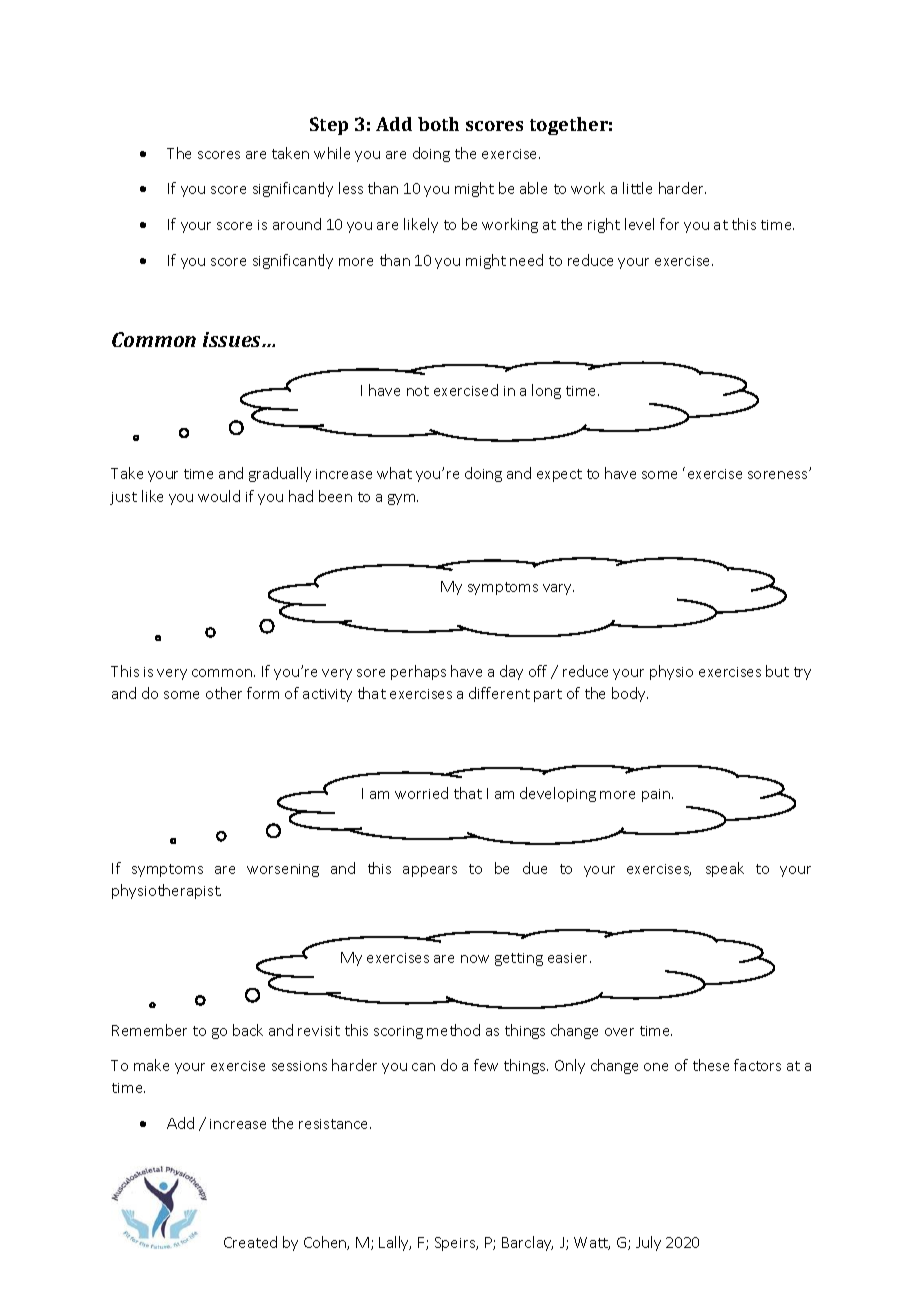 The width and height of the image is (924, 1308). I want to click on but, so click(777, 671).
